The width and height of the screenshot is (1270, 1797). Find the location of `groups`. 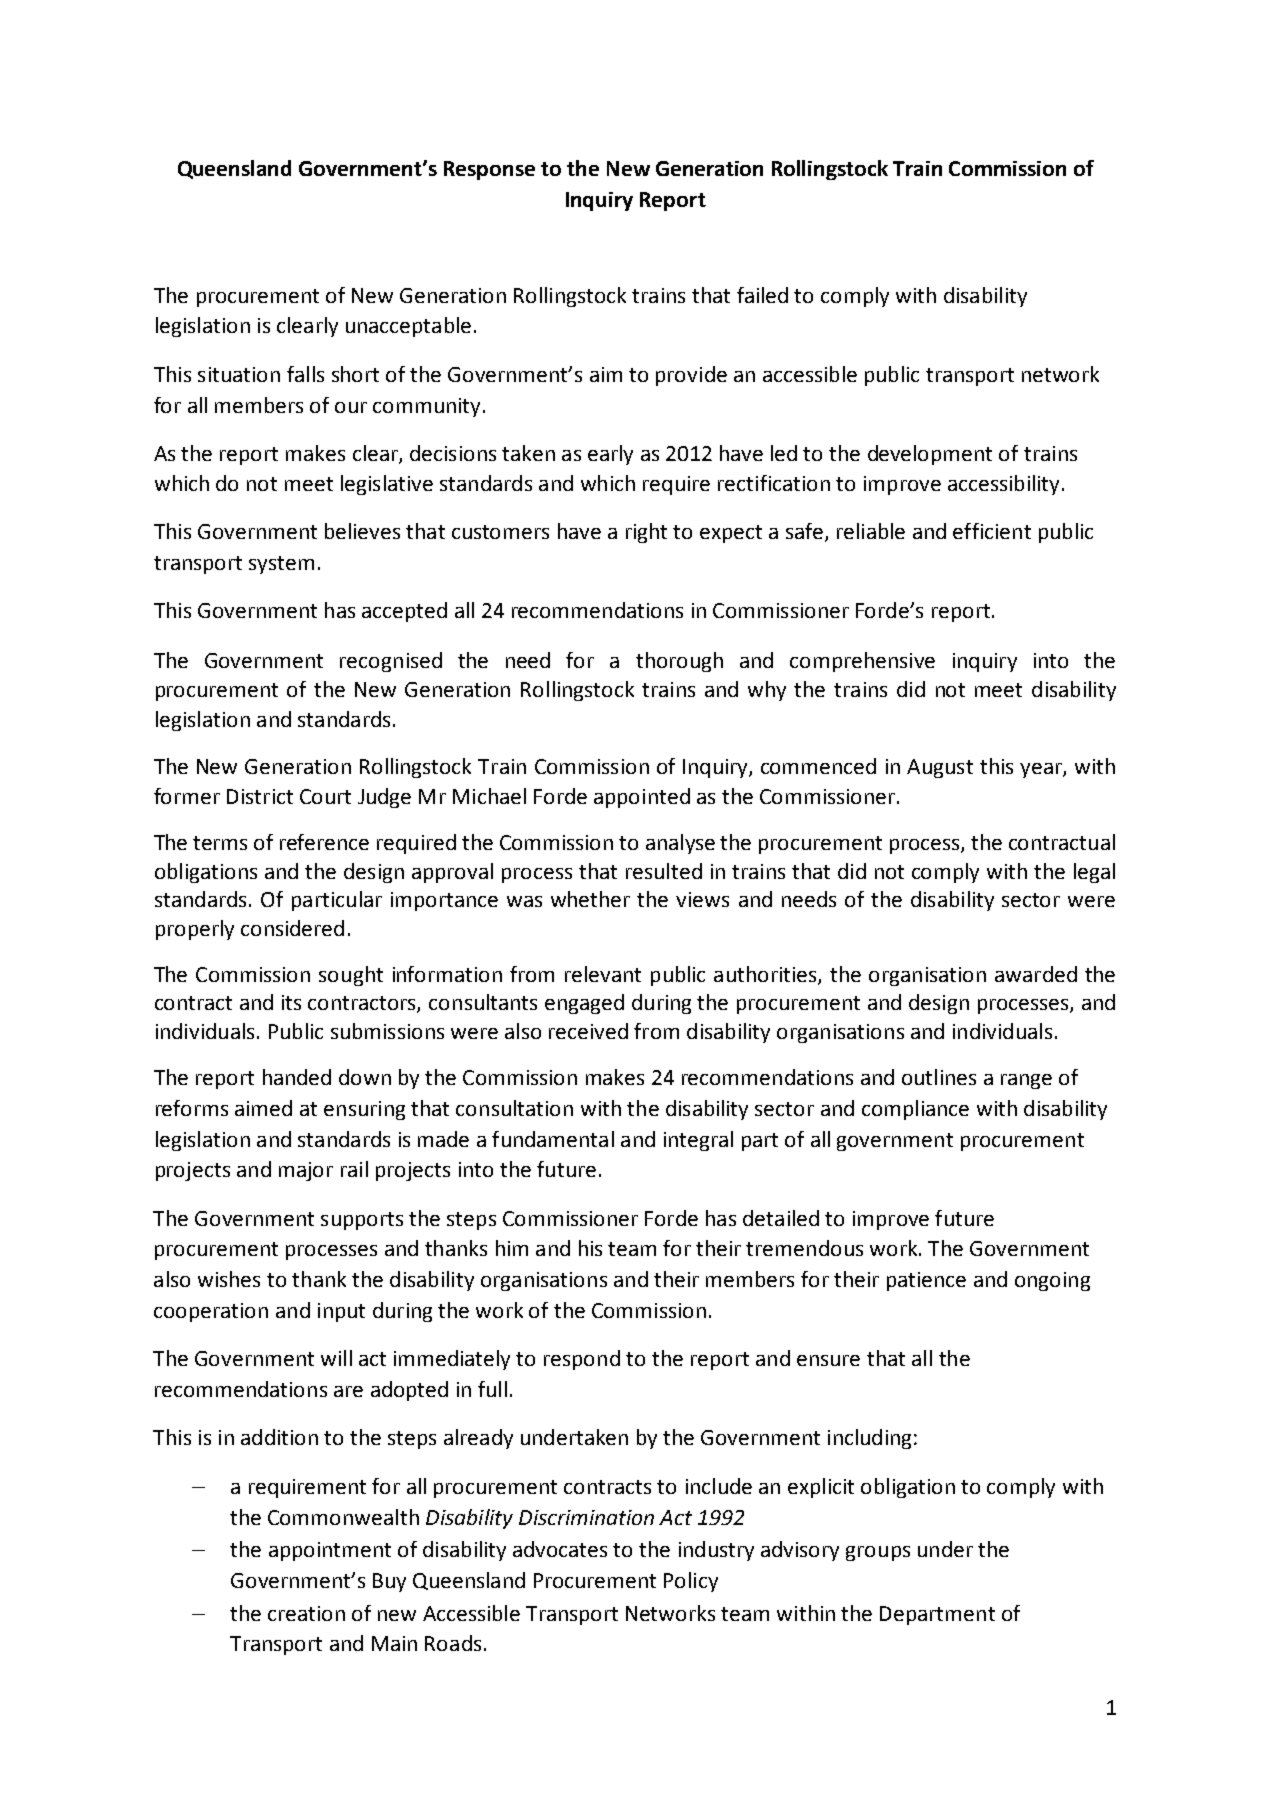

groups is located at coordinates (878, 1553).
